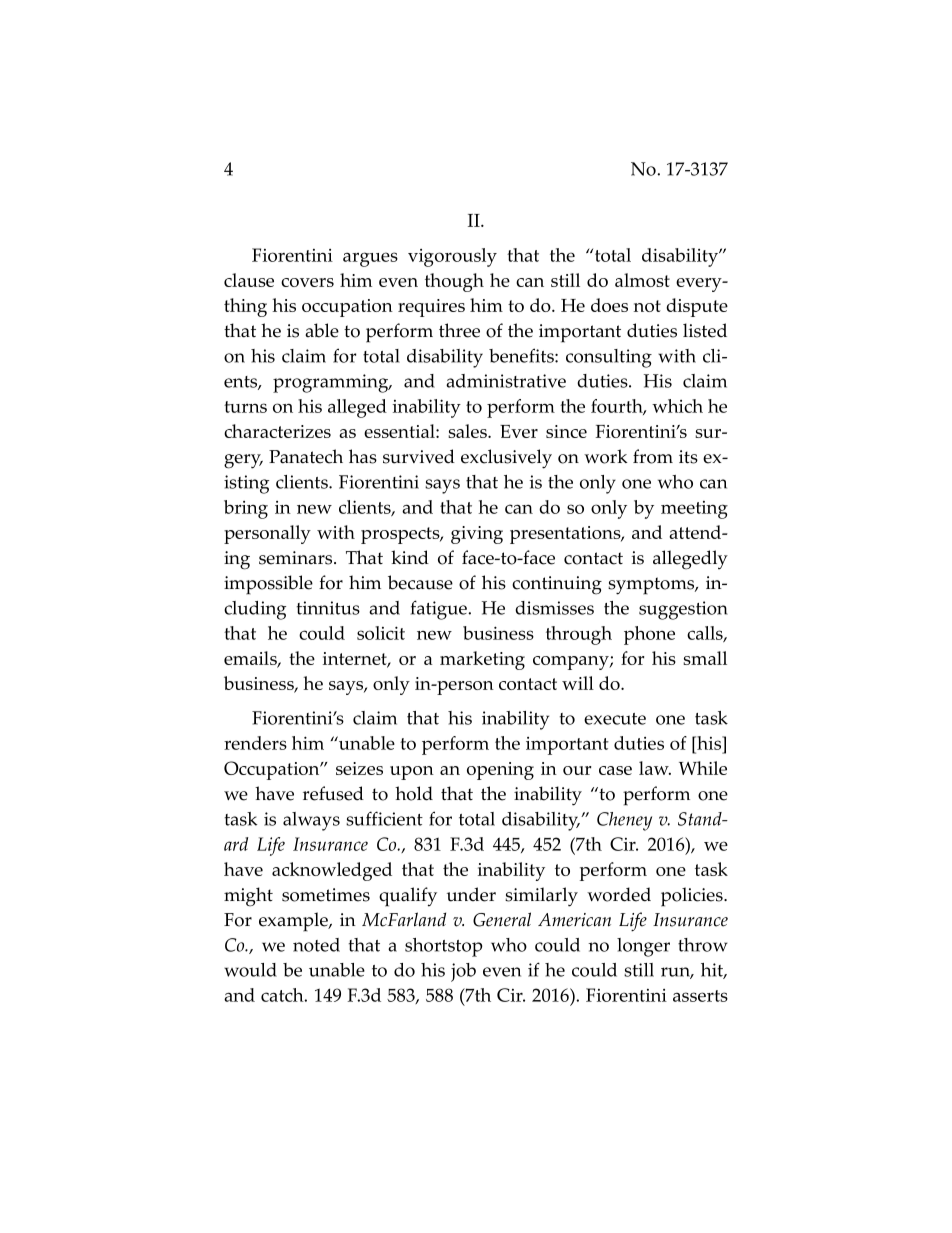 The height and width of the screenshot is (1233, 952). What do you see at coordinates (468, 431) in the screenshot?
I see `sales` at bounding box center [468, 431].
